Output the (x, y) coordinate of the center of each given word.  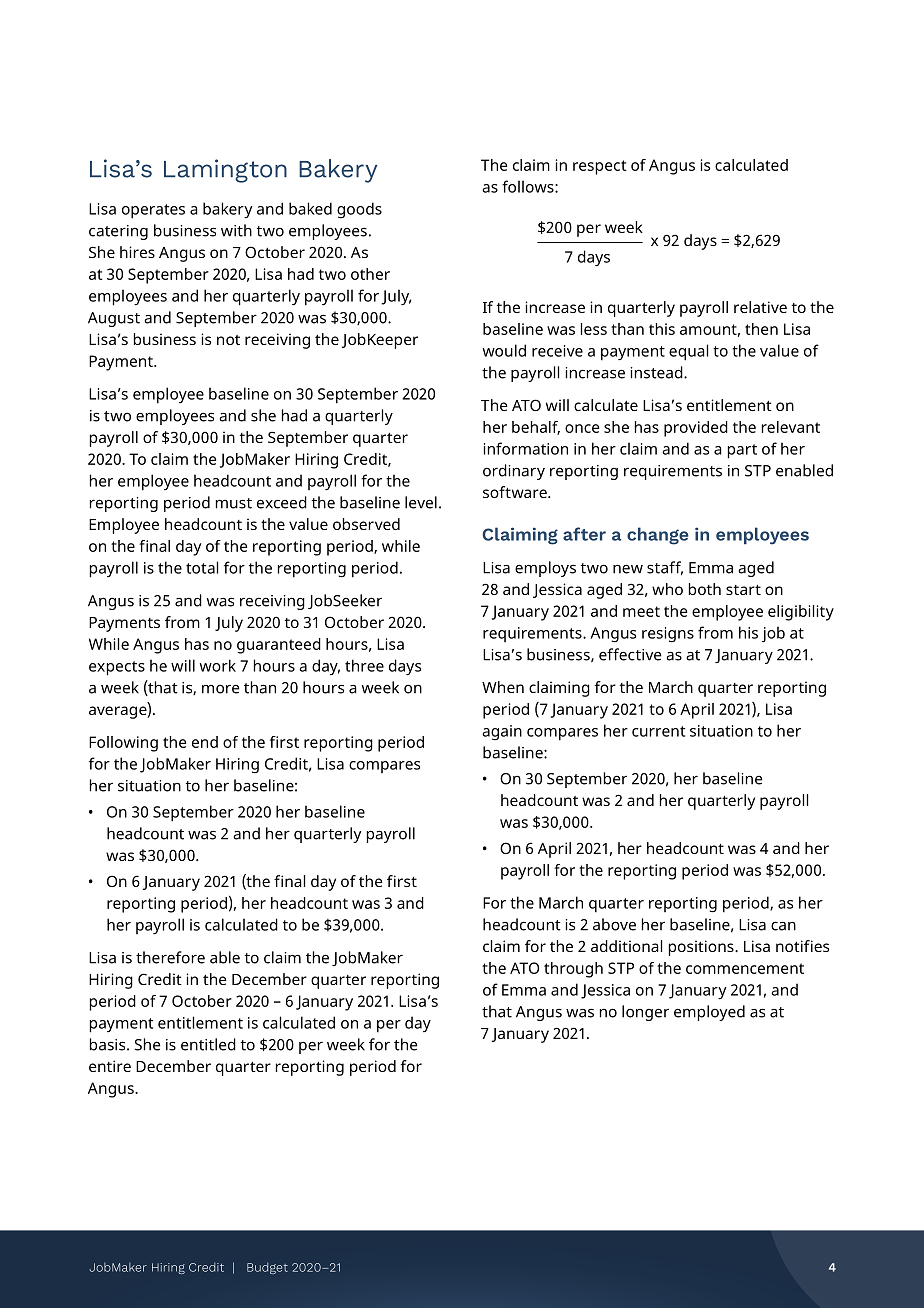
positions (702, 948)
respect (599, 167)
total (202, 567)
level (421, 502)
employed (709, 1013)
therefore (170, 957)
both (705, 589)
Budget (267, 1268)
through (573, 970)
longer (645, 1013)
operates (153, 211)
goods (359, 210)
